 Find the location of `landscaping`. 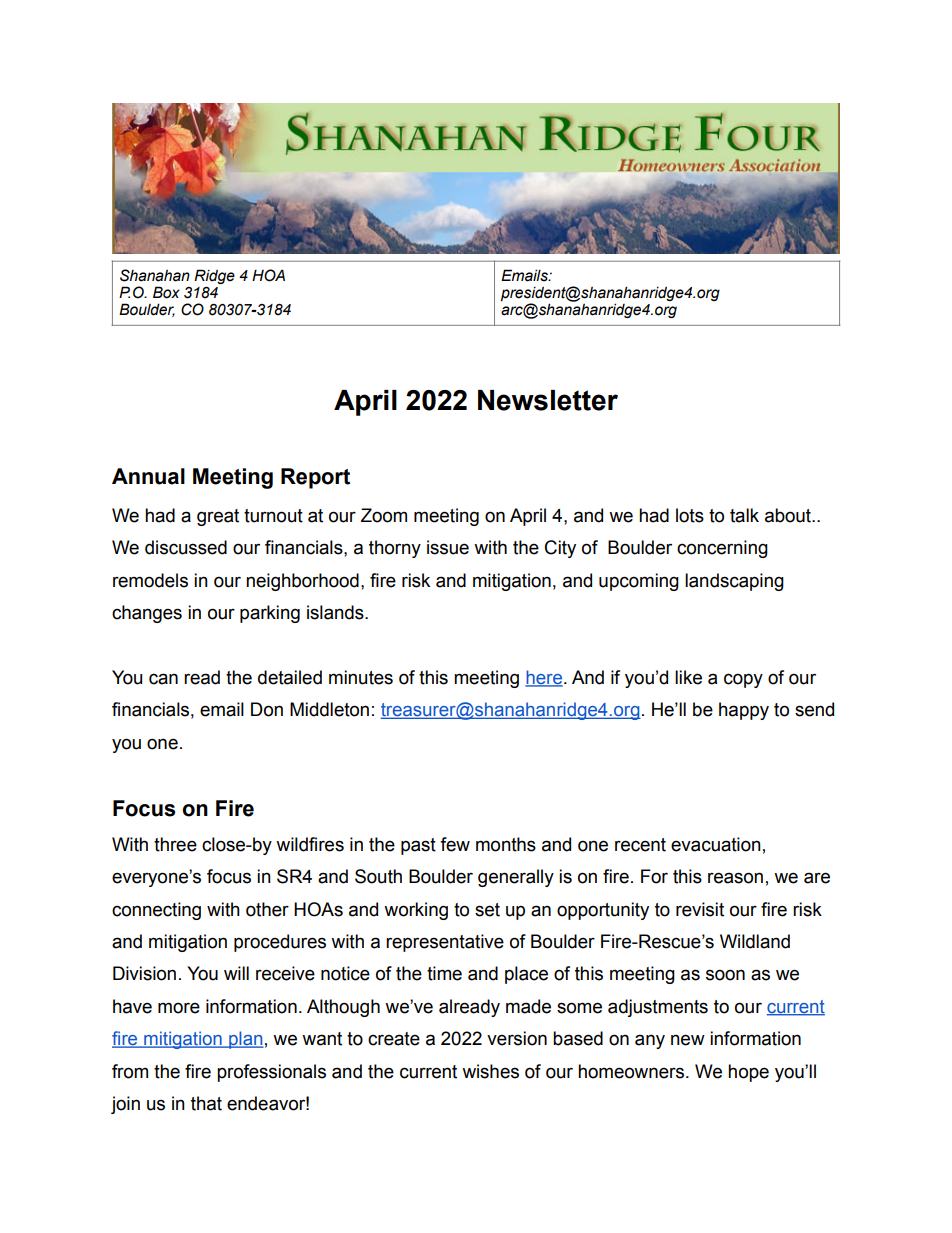

landscaping is located at coordinates (734, 582).
